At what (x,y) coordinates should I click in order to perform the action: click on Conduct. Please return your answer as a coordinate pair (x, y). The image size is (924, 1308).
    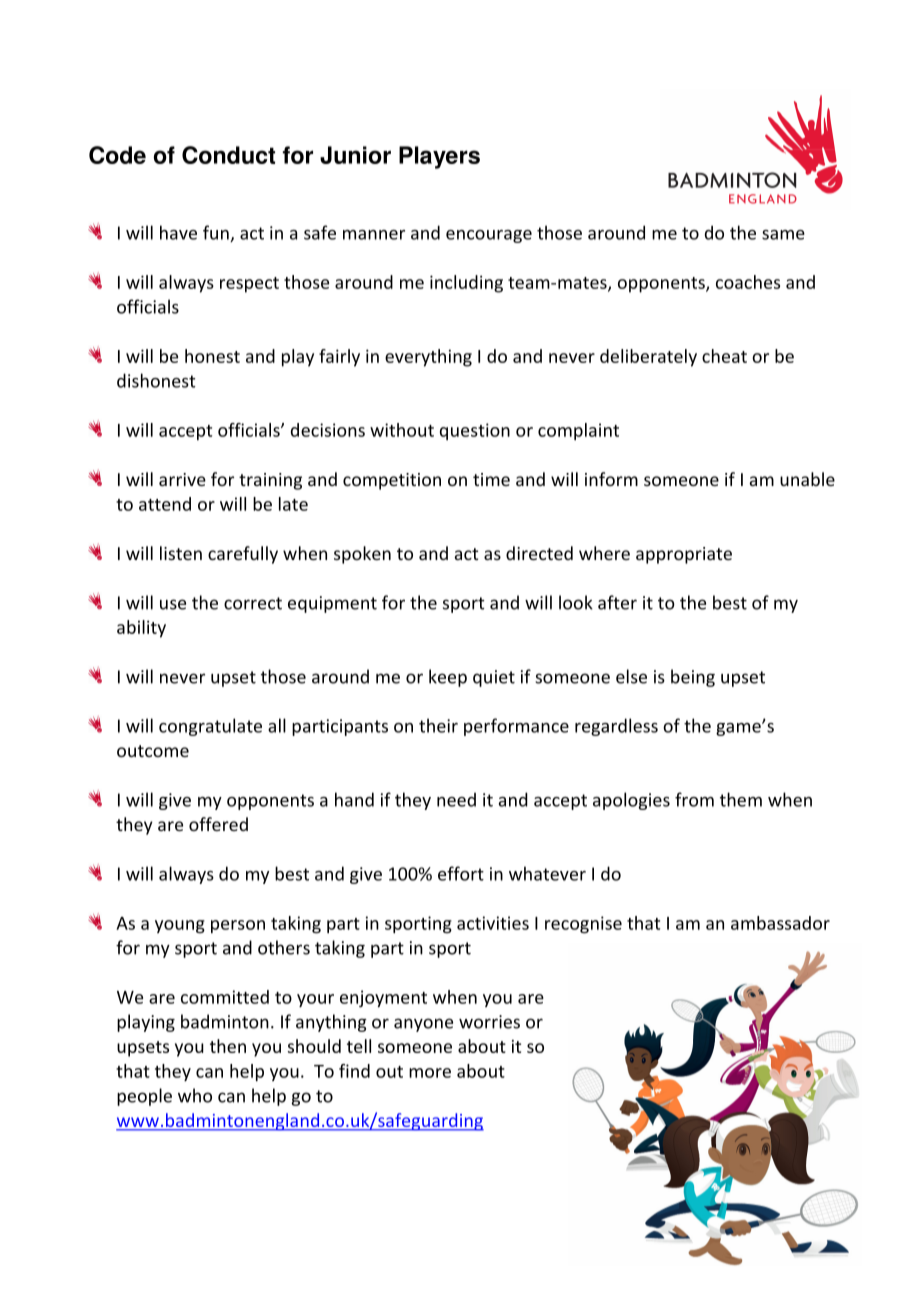
    Looking at the image, I should click on (228, 155).
